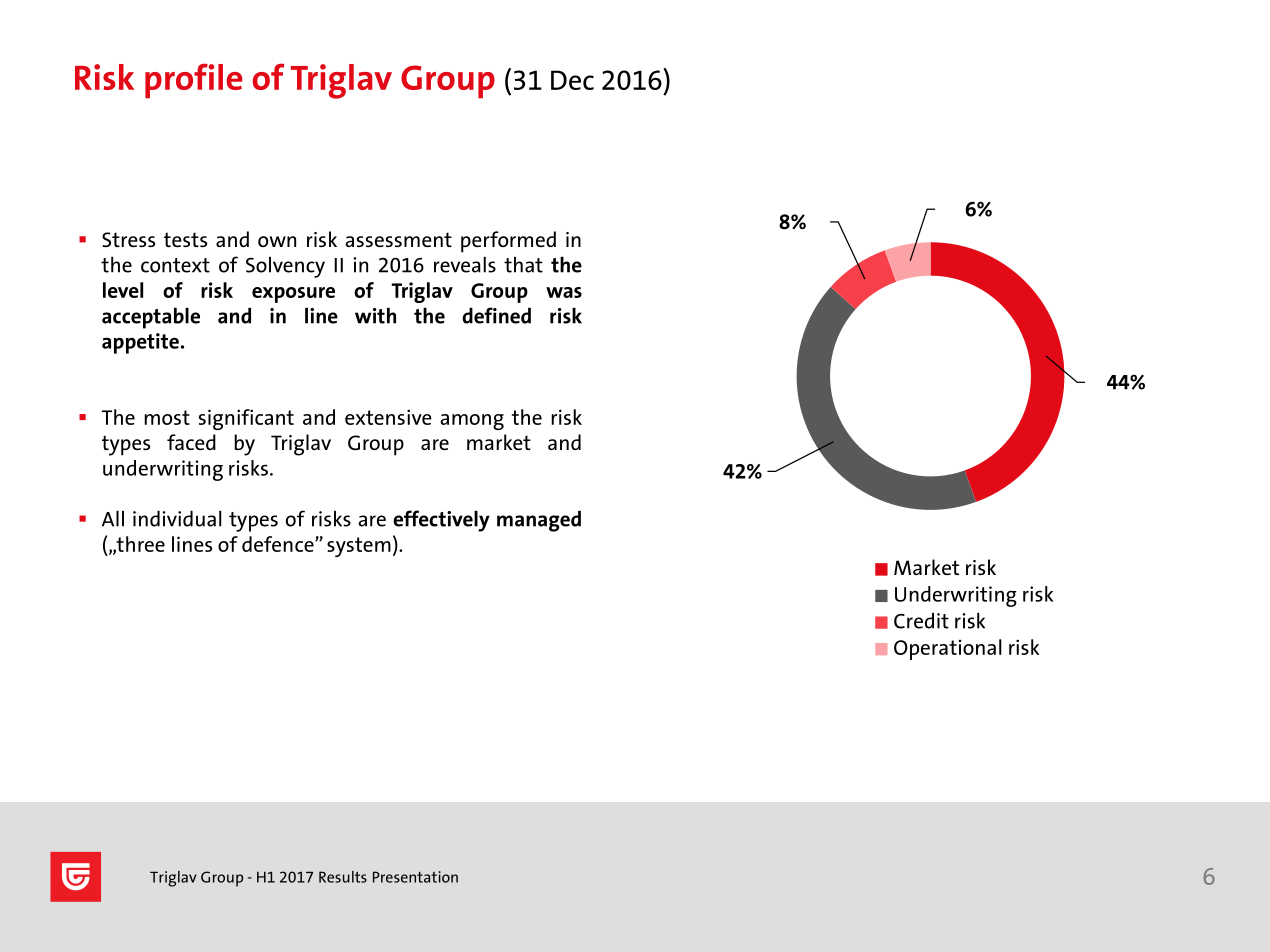 This image has height=952, width=1270. Describe the element at coordinates (948, 649) in the image. I see `Operational` at that location.
